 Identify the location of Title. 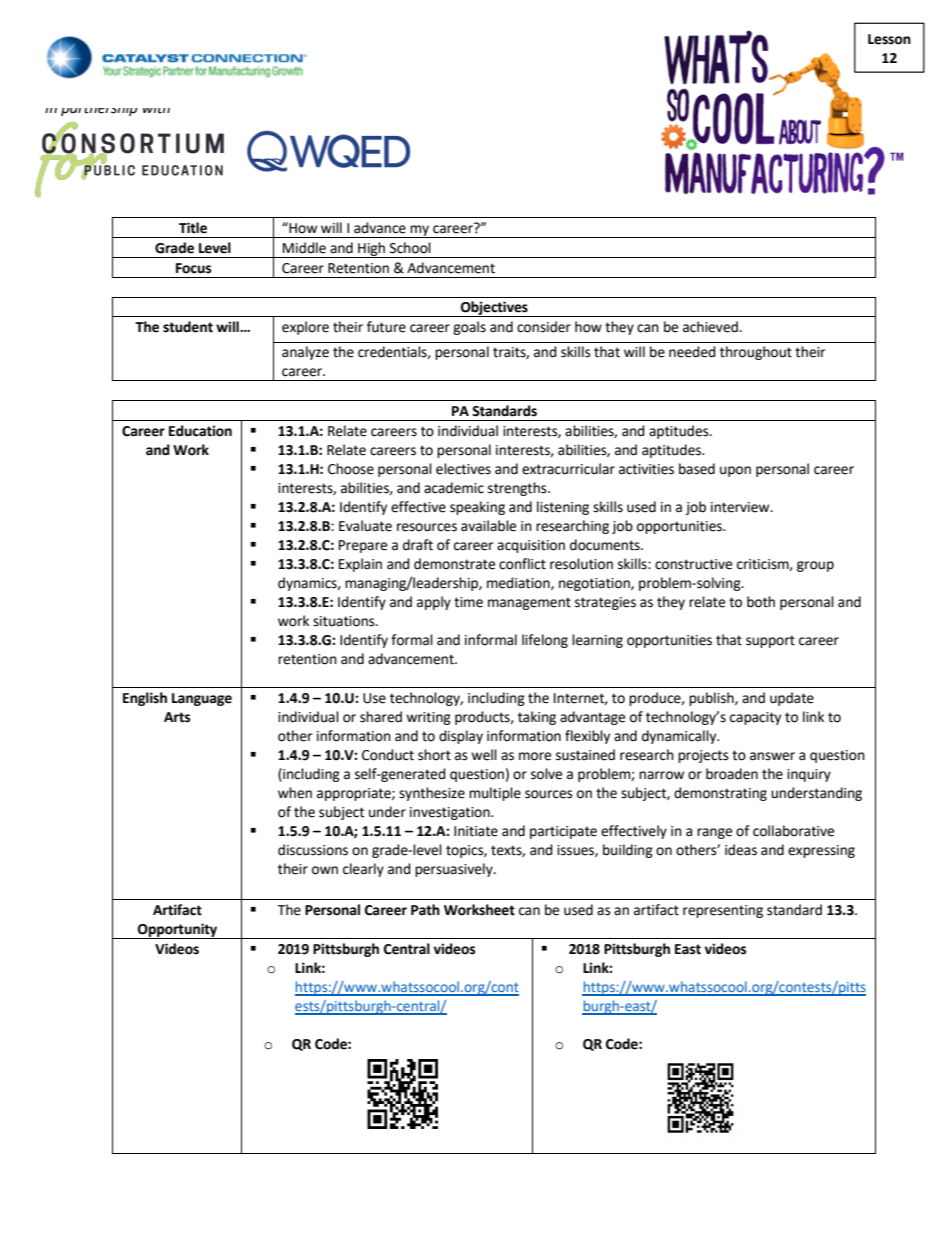
(193, 228).
